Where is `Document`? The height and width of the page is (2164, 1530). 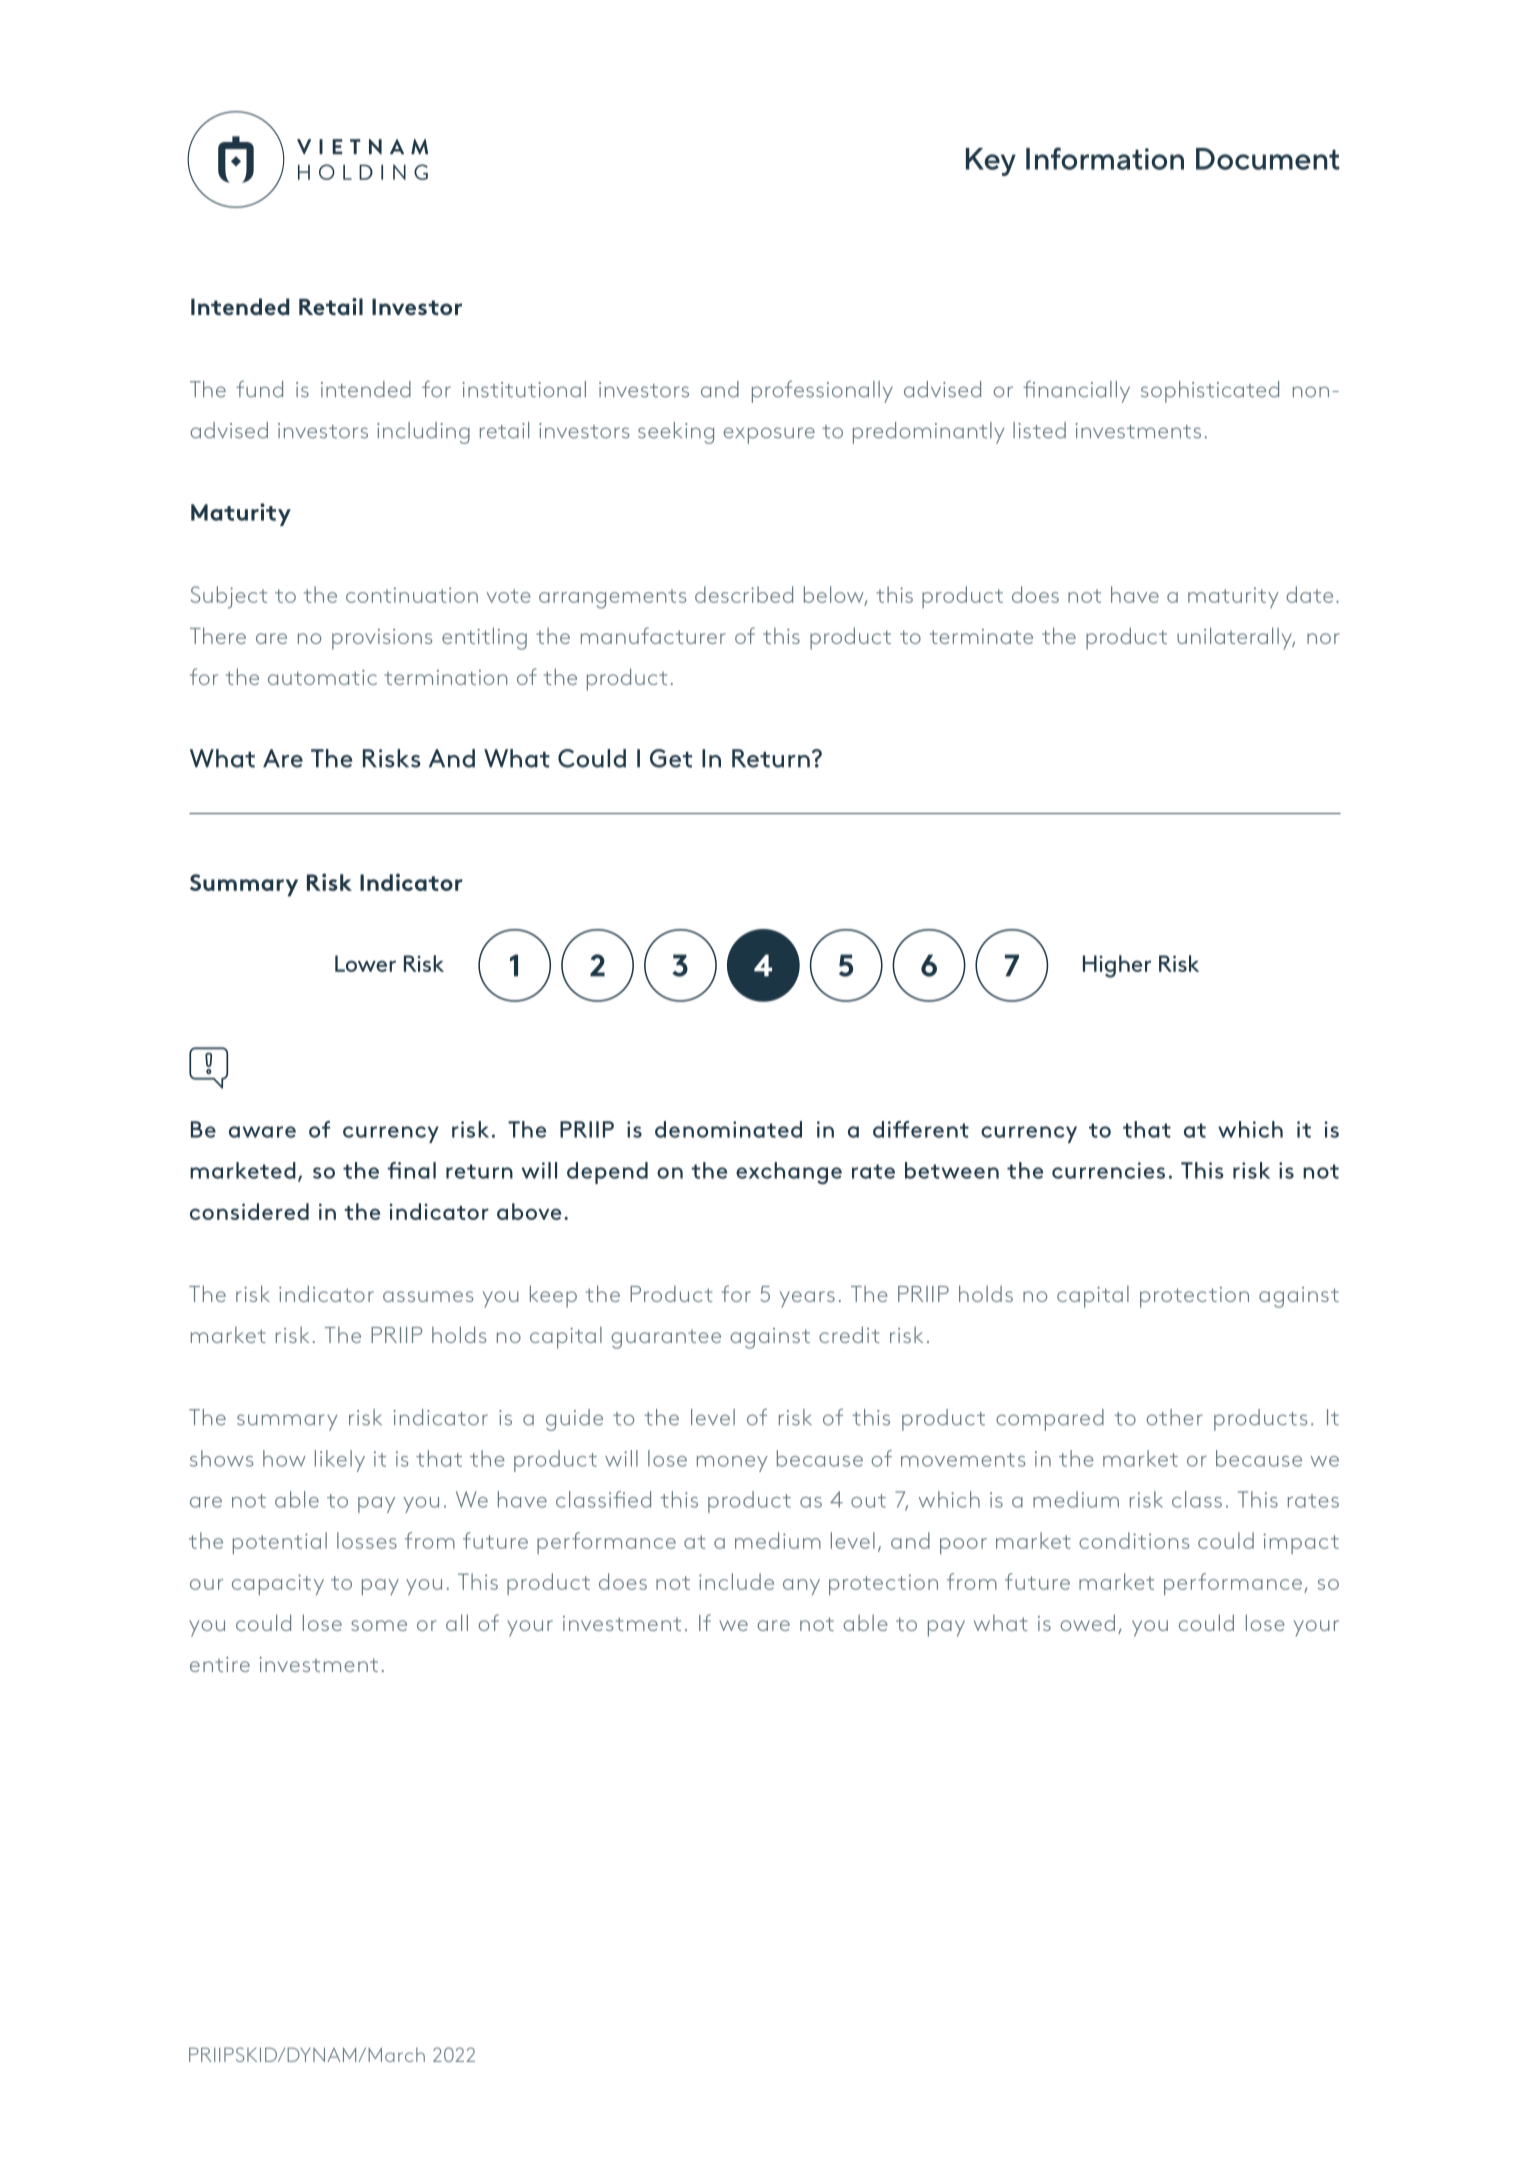
Document is located at coordinates (1268, 159).
